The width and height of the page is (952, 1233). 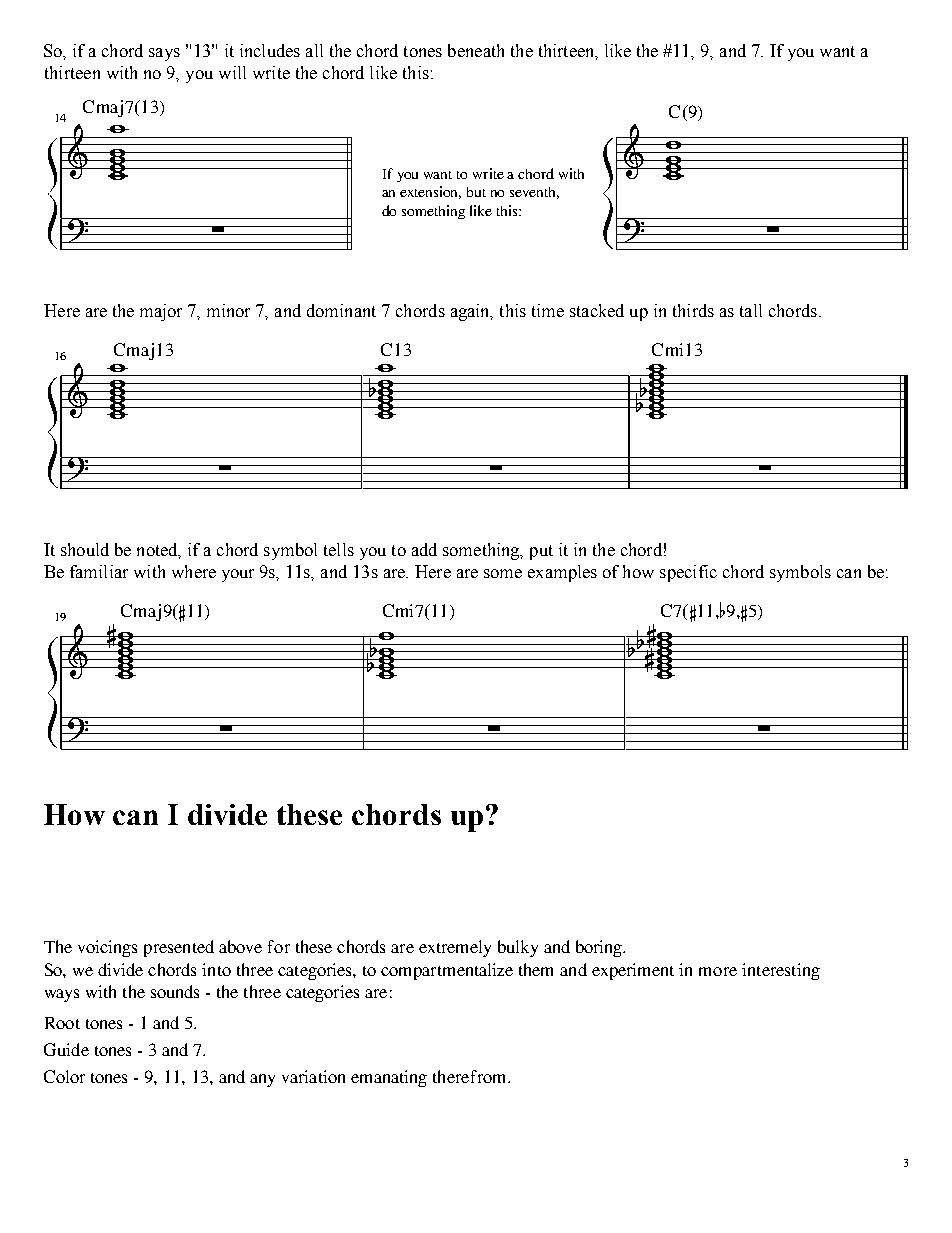 I want to click on Guide, so click(x=66, y=1049).
